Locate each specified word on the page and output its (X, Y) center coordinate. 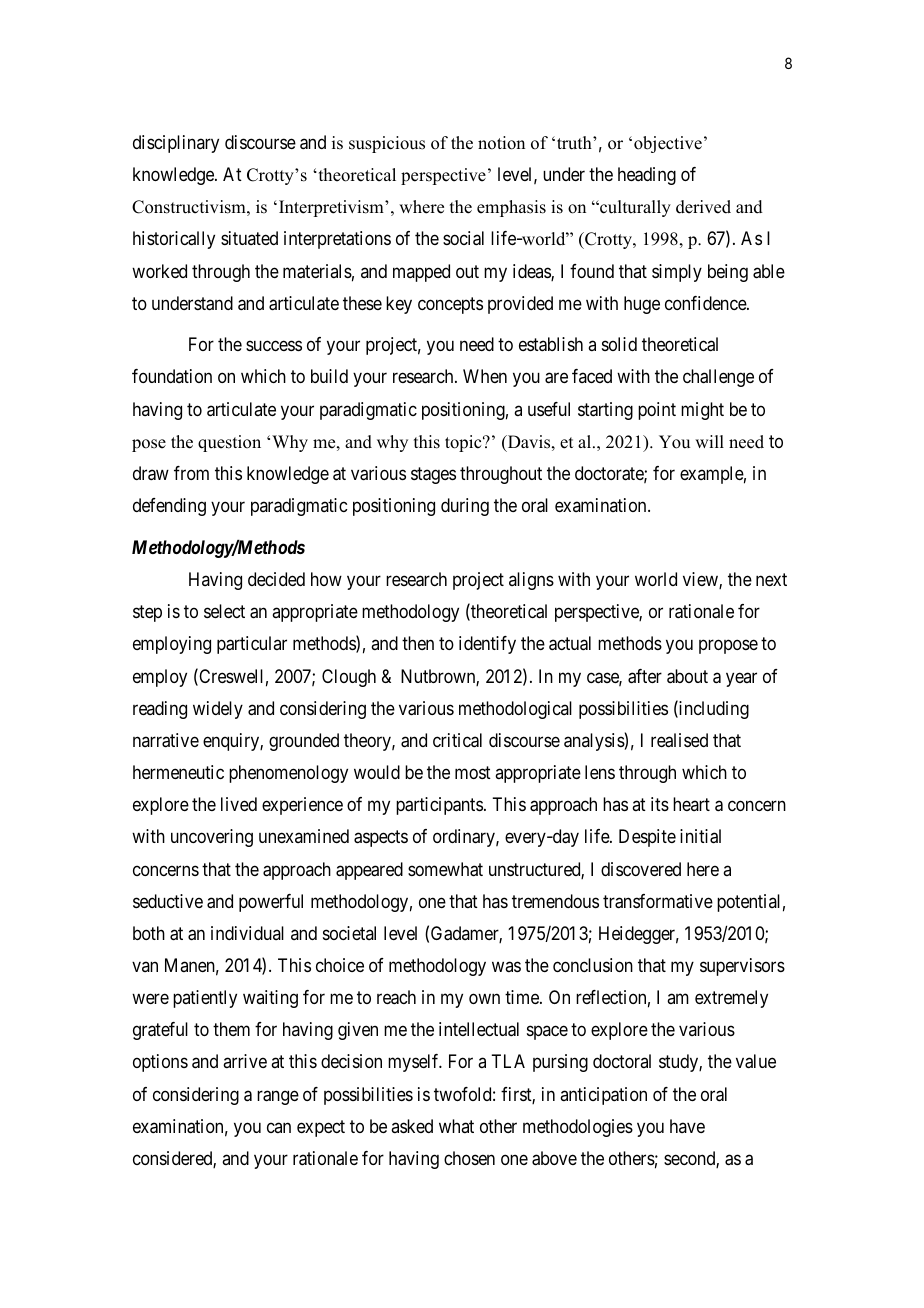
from (191, 473)
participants (439, 806)
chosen (469, 1158)
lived (239, 804)
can (279, 1127)
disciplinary (176, 144)
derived (703, 207)
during (465, 507)
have (687, 1126)
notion (501, 143)
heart (691, 804)
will (709, 441)
